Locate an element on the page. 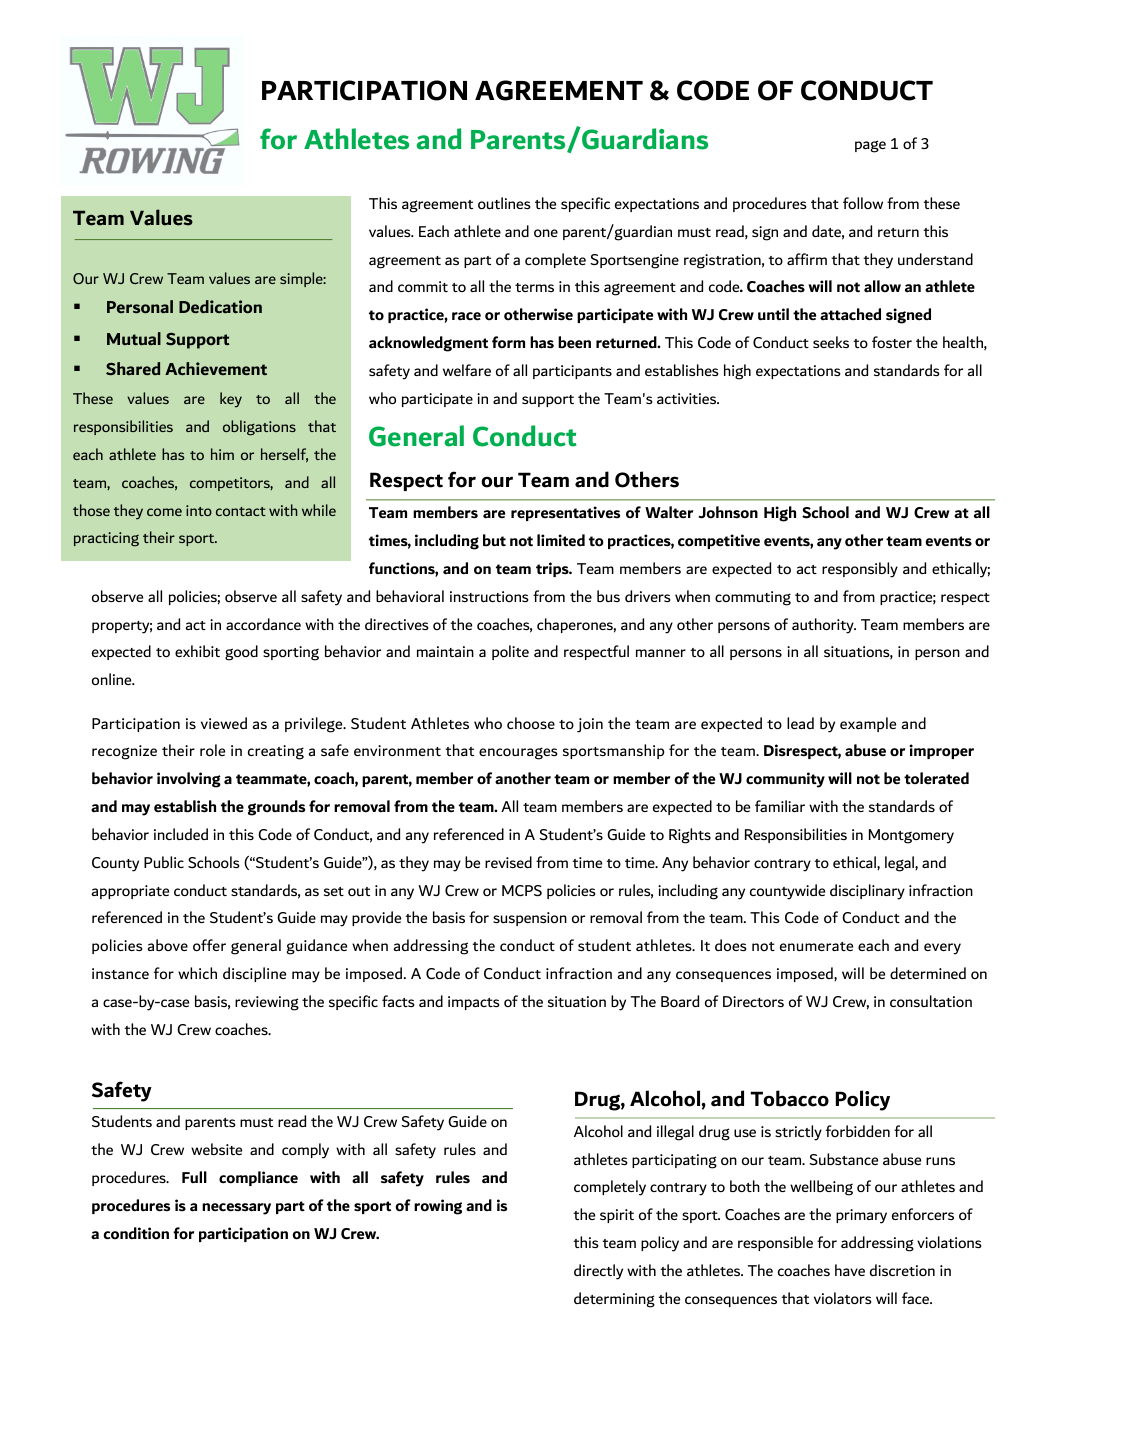 This document has width=1121, height=1451. reviewing is located at coordinates (267, 1003).
